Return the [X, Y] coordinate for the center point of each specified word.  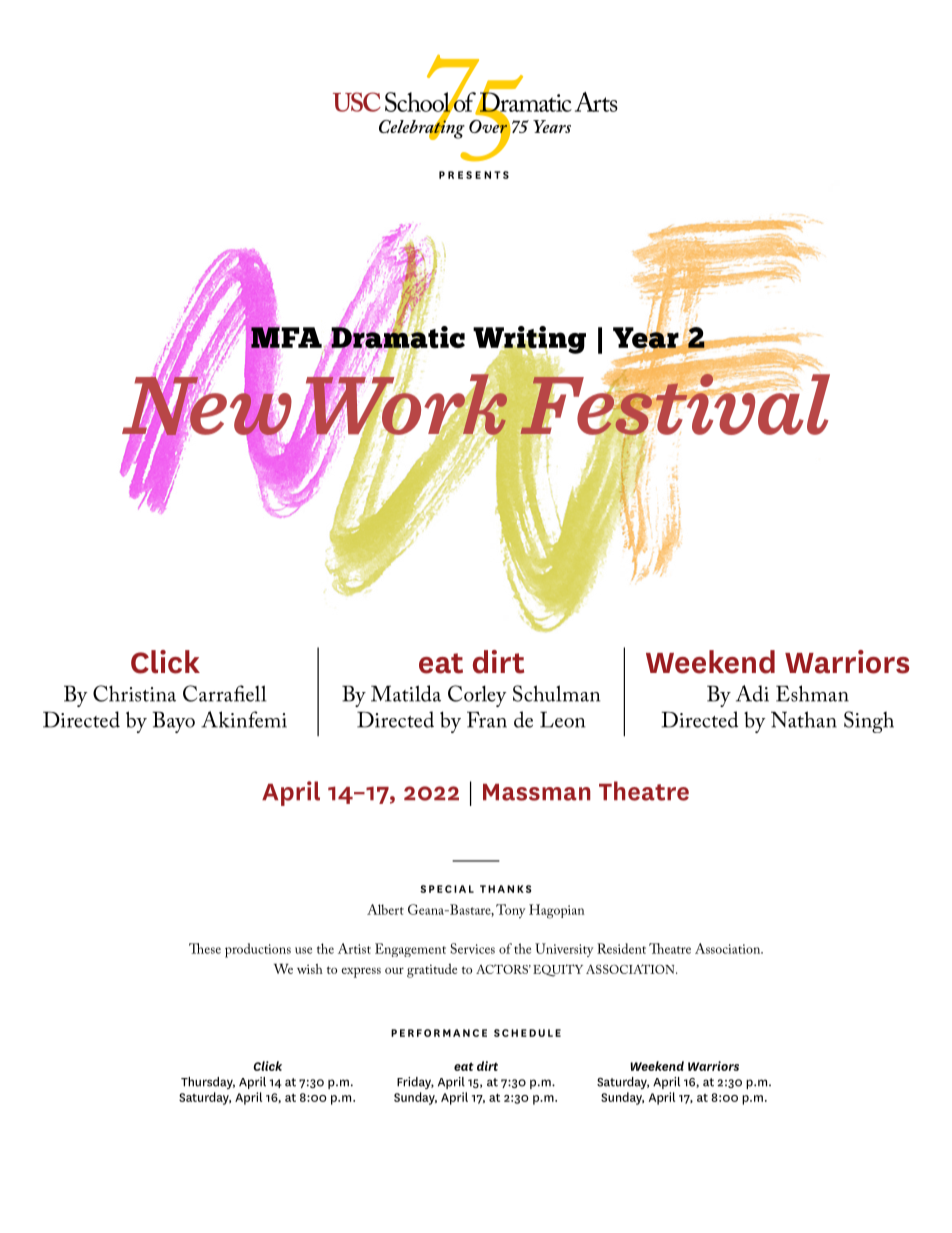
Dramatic [397, 337]
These [205, 948]
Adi [752, 693]
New [208, 406]
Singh [869, 722]
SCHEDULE [527, 1033]
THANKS [506, 889]
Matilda [406, 693]
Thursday [208, 1083]
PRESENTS [474, 175]
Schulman [556, 693]
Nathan [804, 719]
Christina [134, 693]
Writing [529, 341]
